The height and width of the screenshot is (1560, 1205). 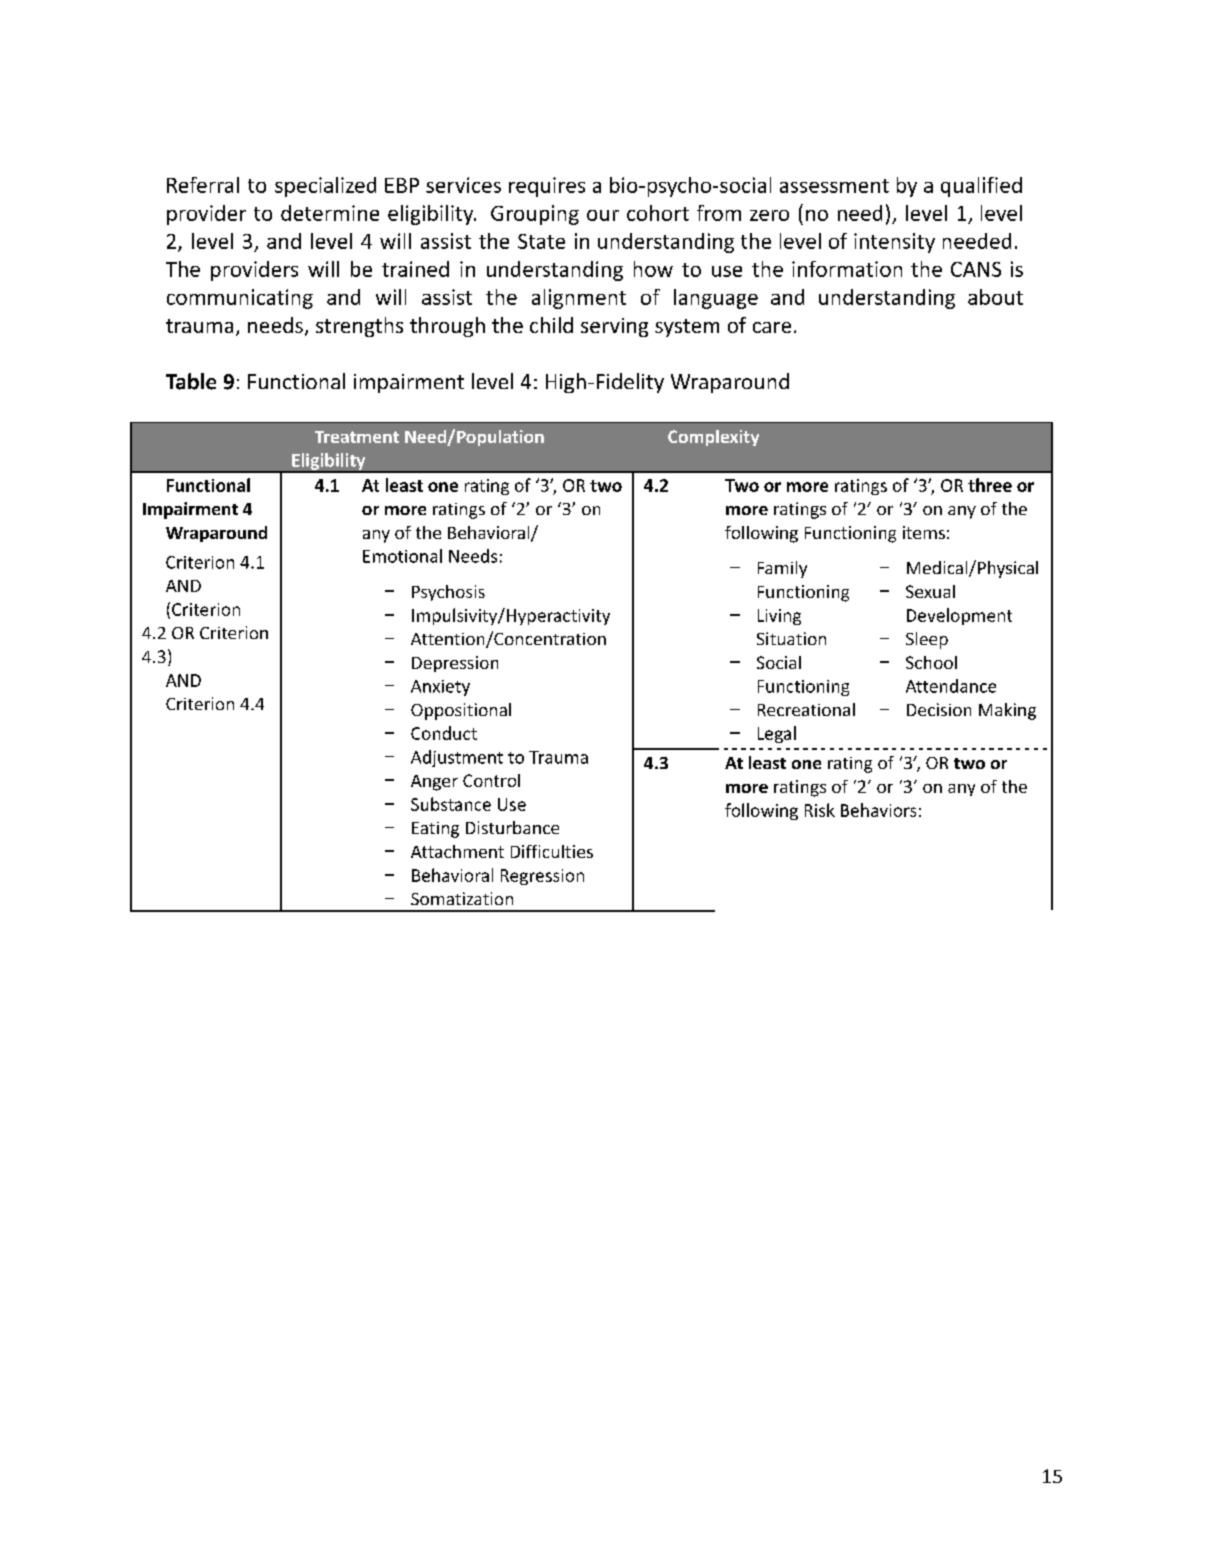 I want to click on determine, so click(x=330, y=213).
